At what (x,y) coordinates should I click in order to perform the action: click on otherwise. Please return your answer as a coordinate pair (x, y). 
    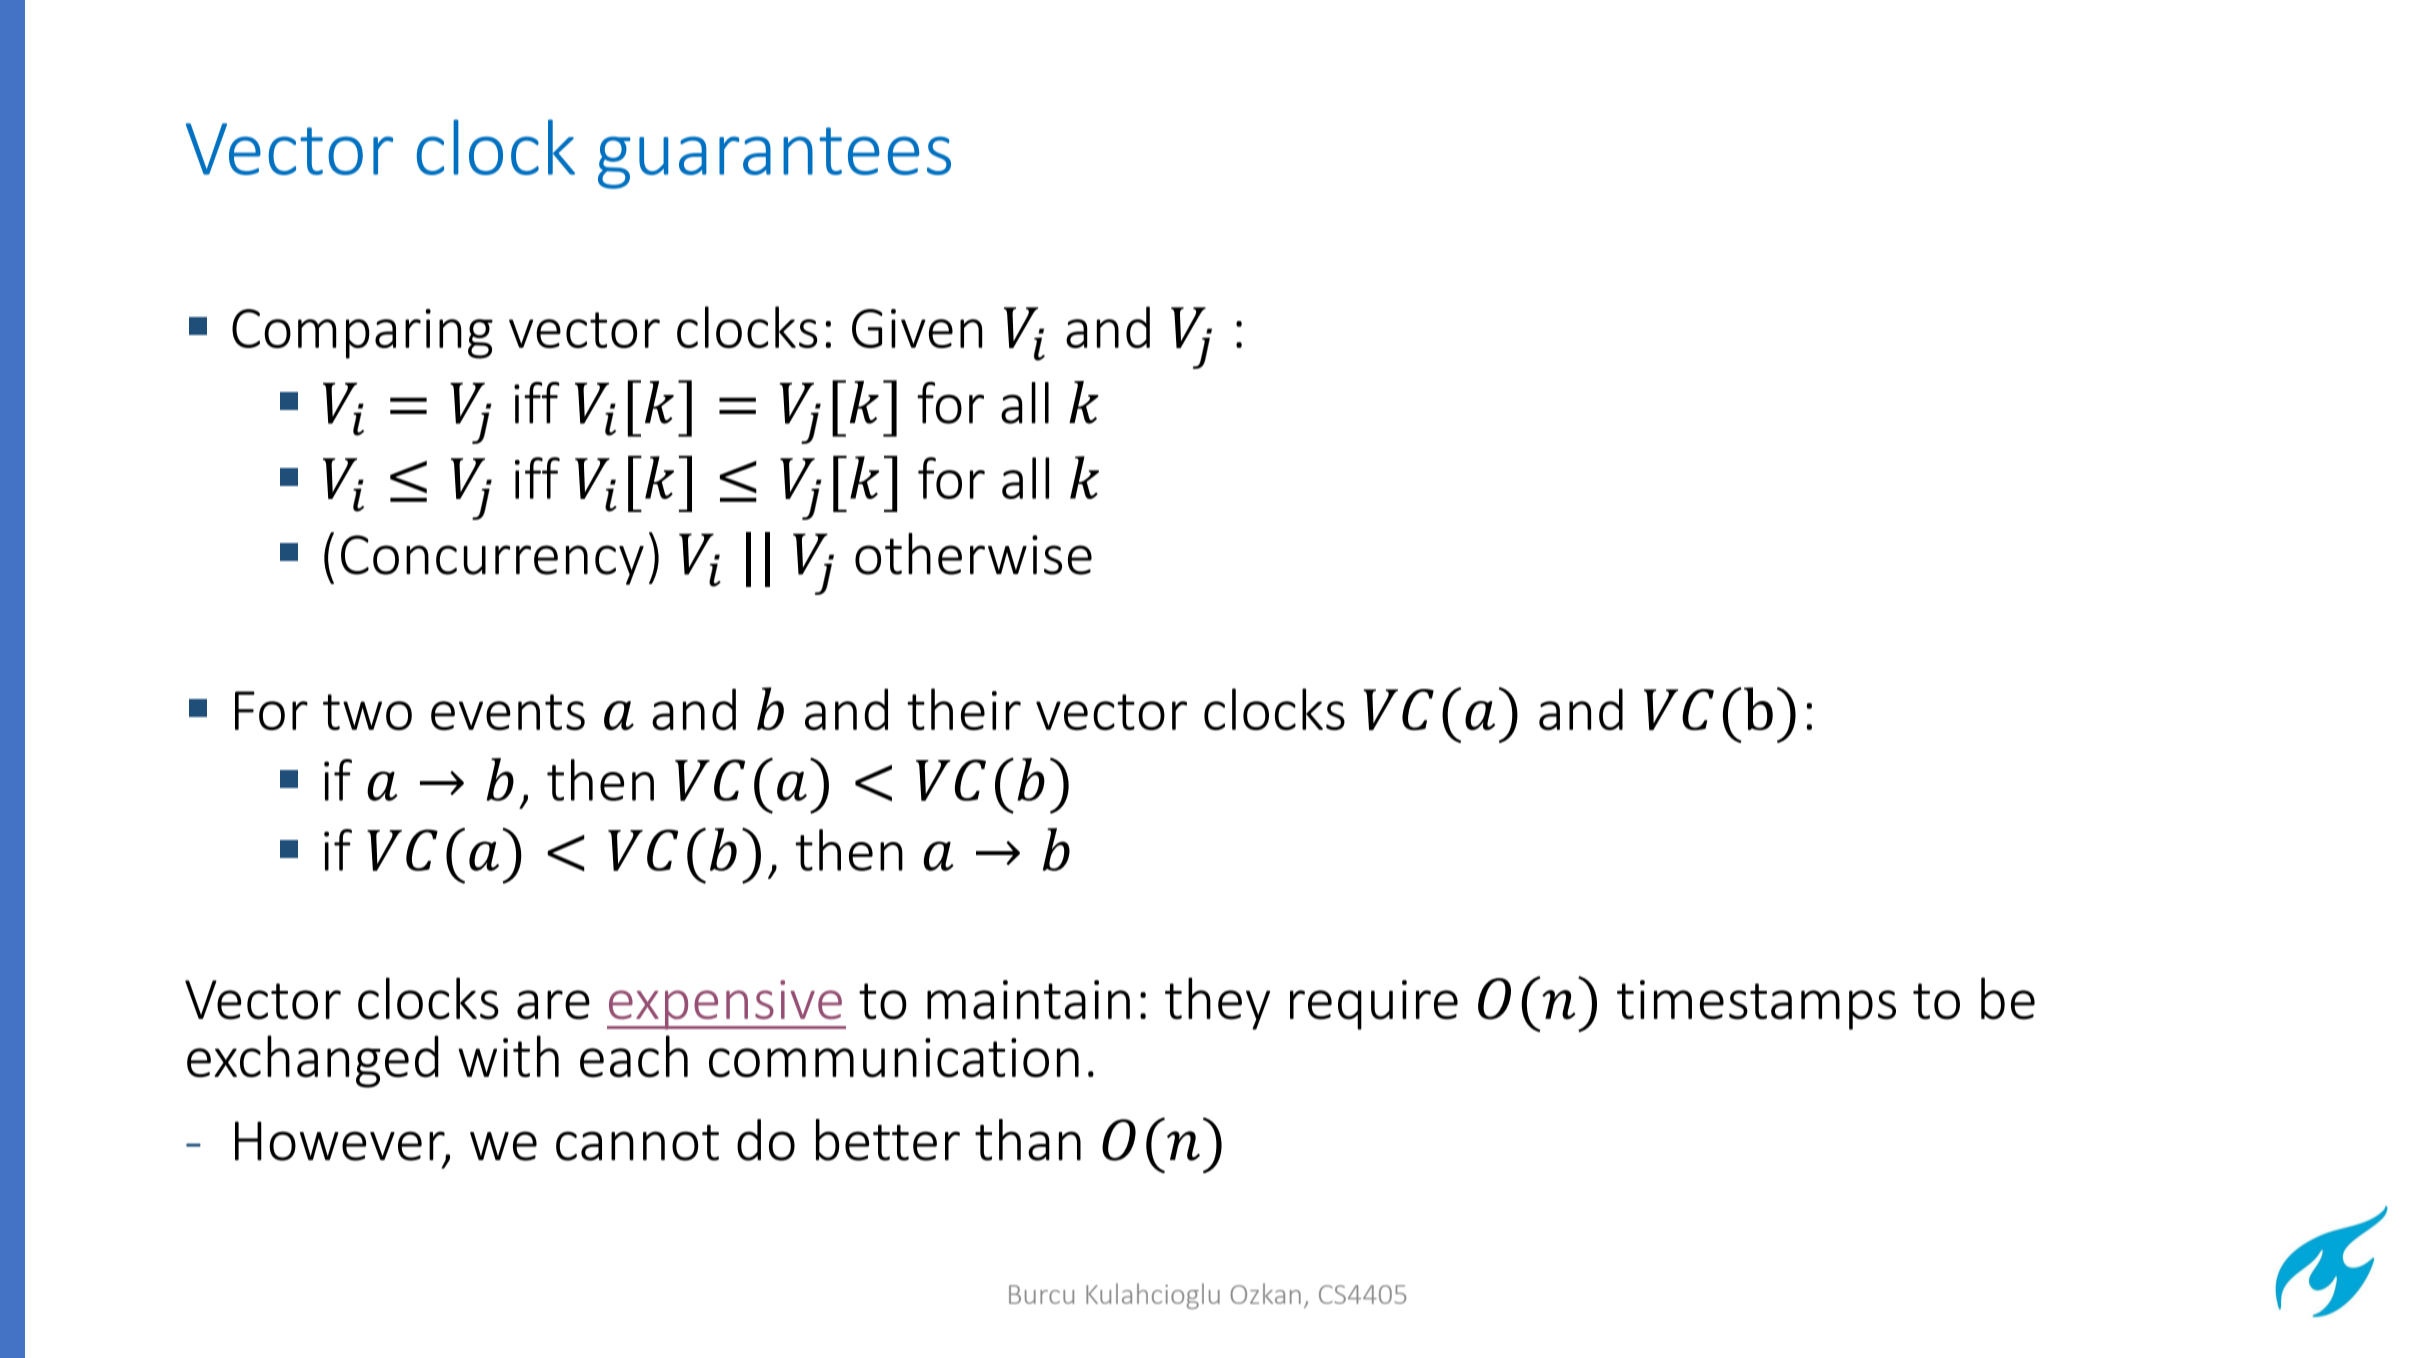
    Looking at the image, I should click on (973, 554).
